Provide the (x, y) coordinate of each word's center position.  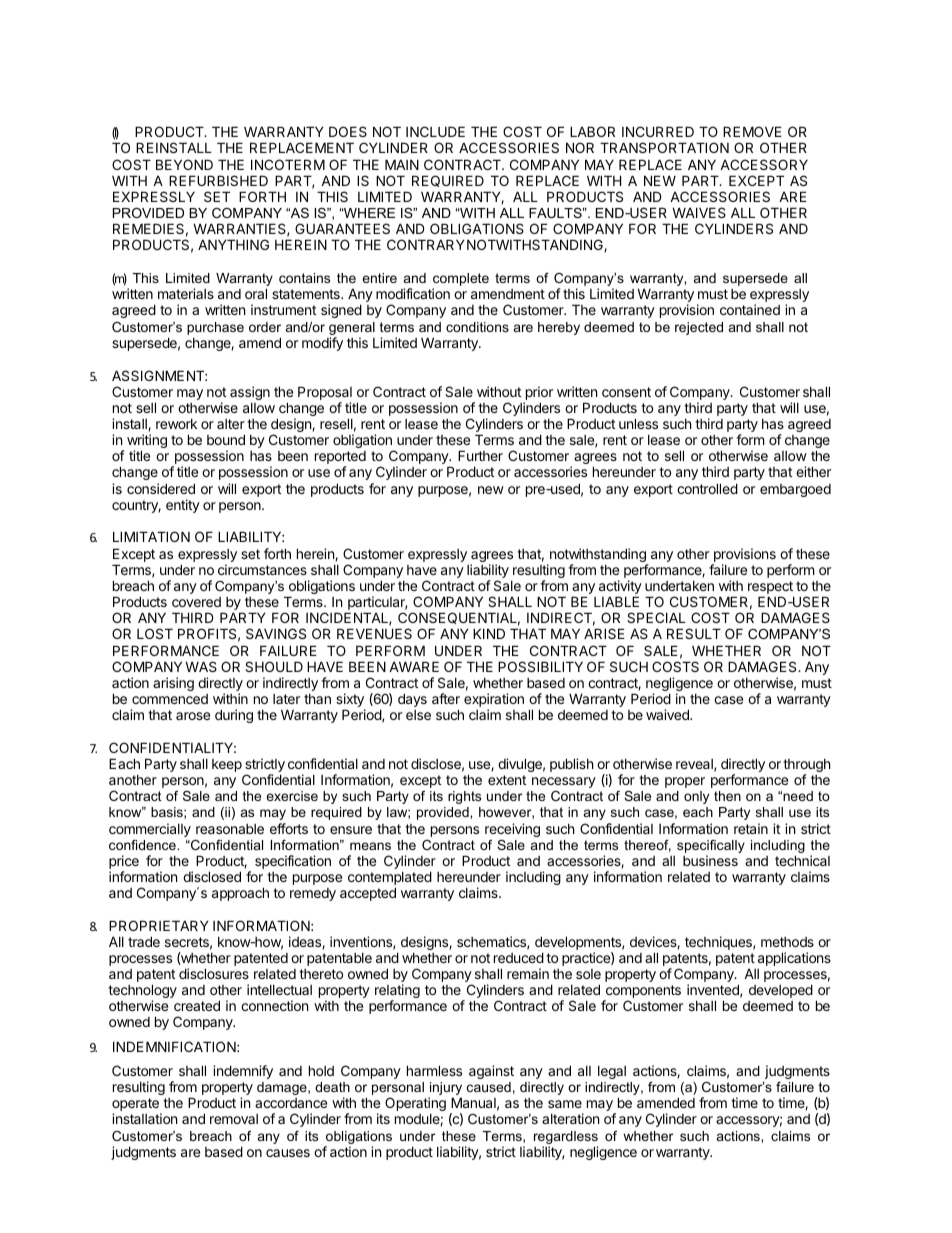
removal (234, 1119)
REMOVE (752, 131)
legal (612, 1072)
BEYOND (184, 164)
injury (445, 1090)
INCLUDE (435, 131)
